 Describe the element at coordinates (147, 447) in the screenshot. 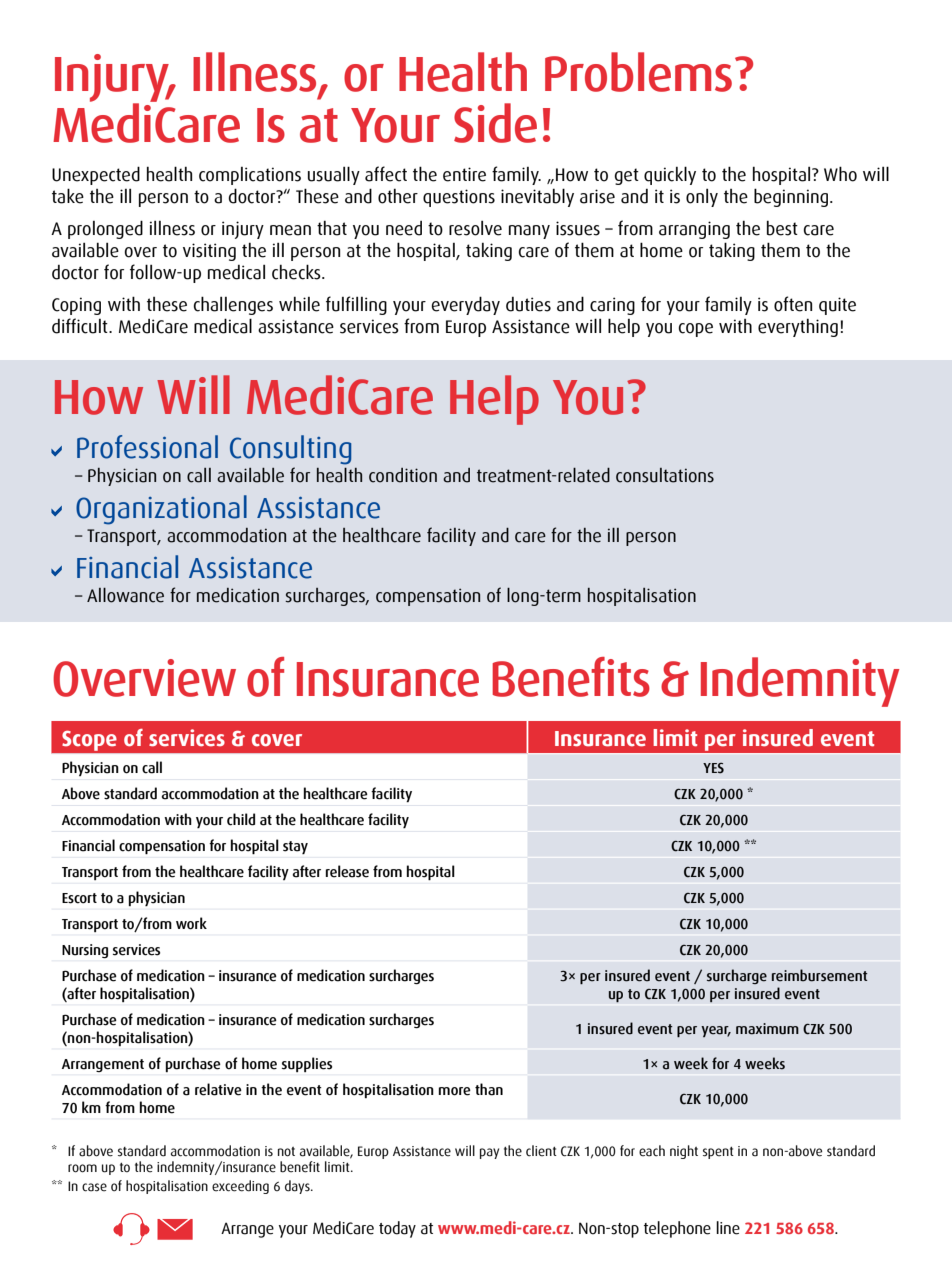

I see `Professional` at that location.
